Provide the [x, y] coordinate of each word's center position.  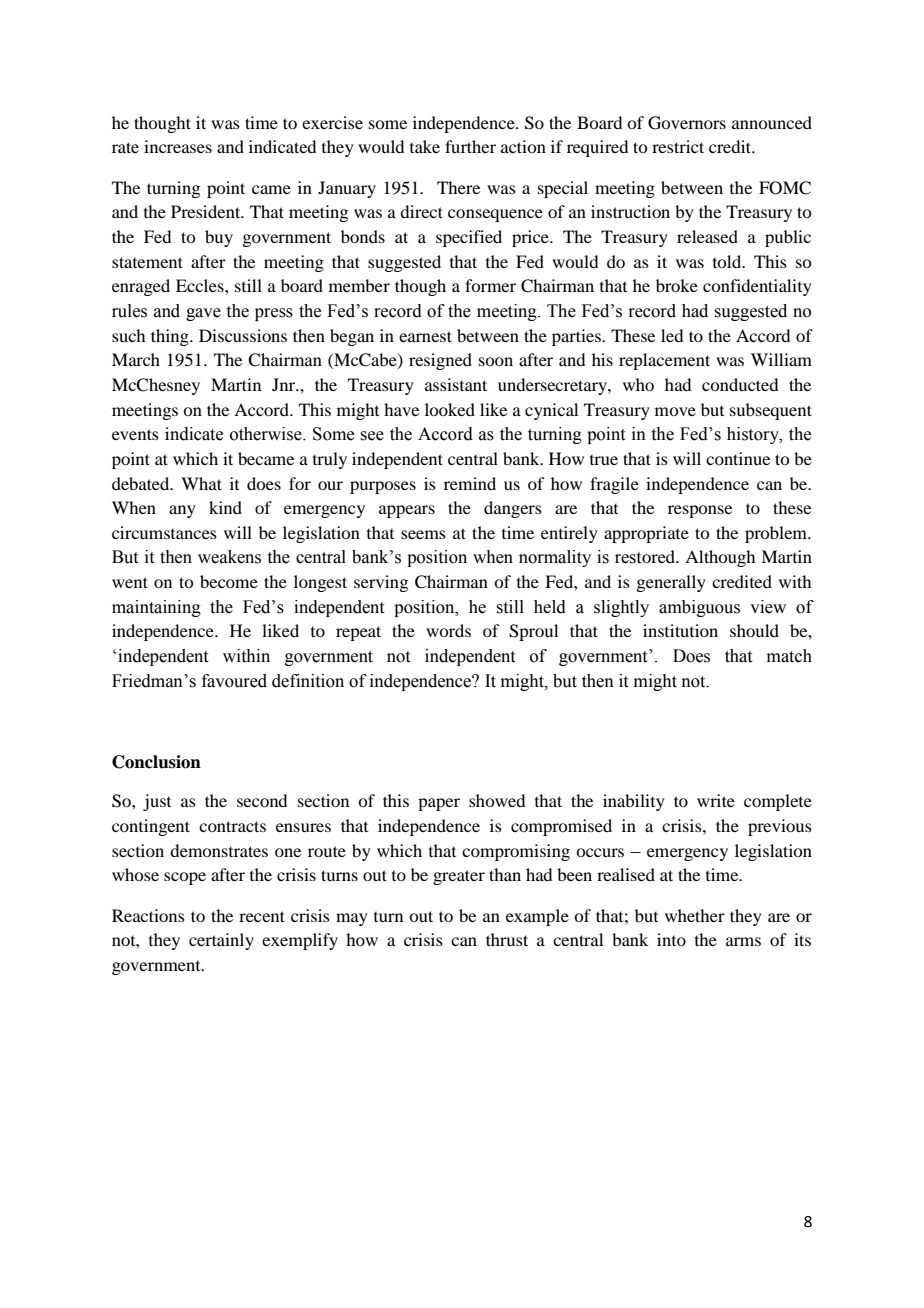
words [448, 630]
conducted [740, 384]
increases [178, 146]
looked [450, 409]
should [754, 630]
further [470, 146]
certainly [221, 941]
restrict [678, 146]
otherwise [267, 434]
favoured [234, 681]
